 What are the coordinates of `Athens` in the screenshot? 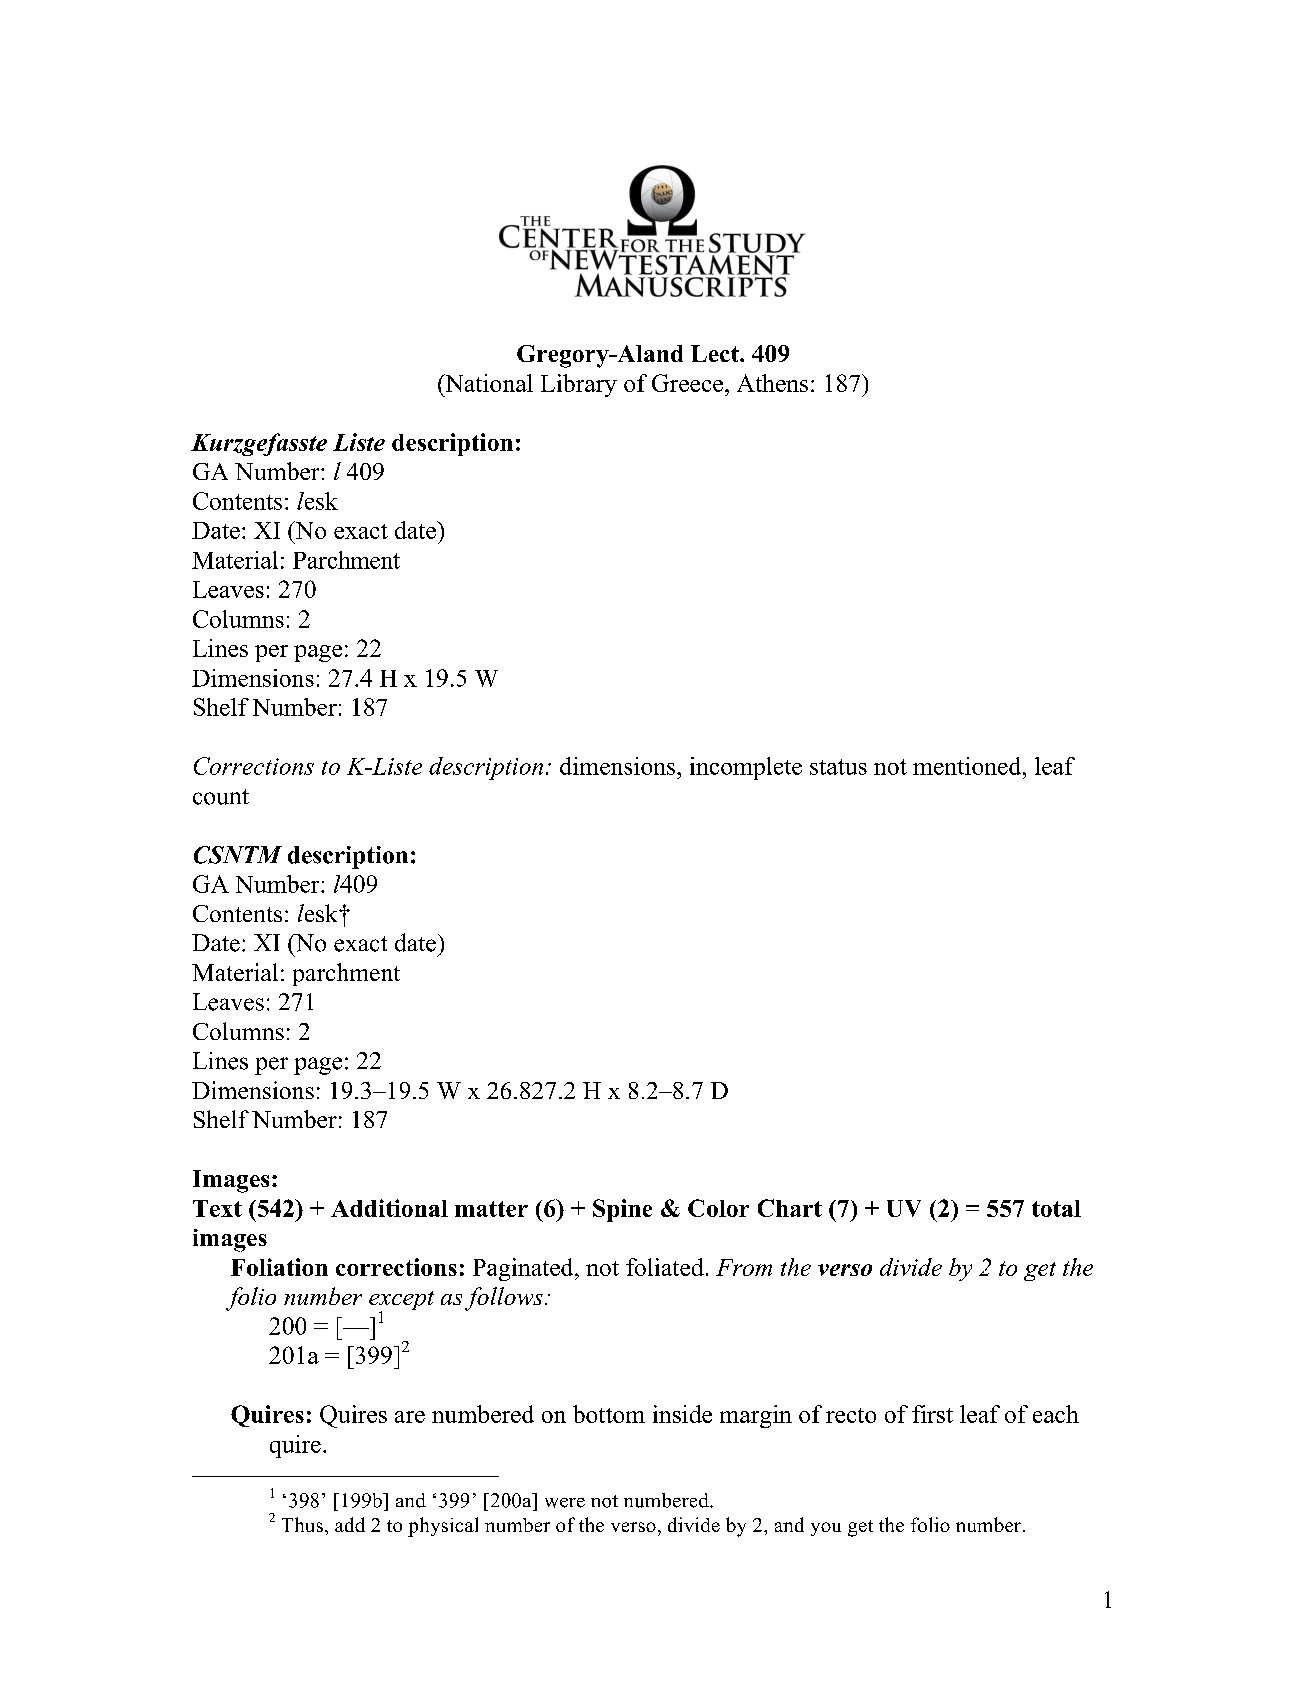 It's located at (772, 383).
